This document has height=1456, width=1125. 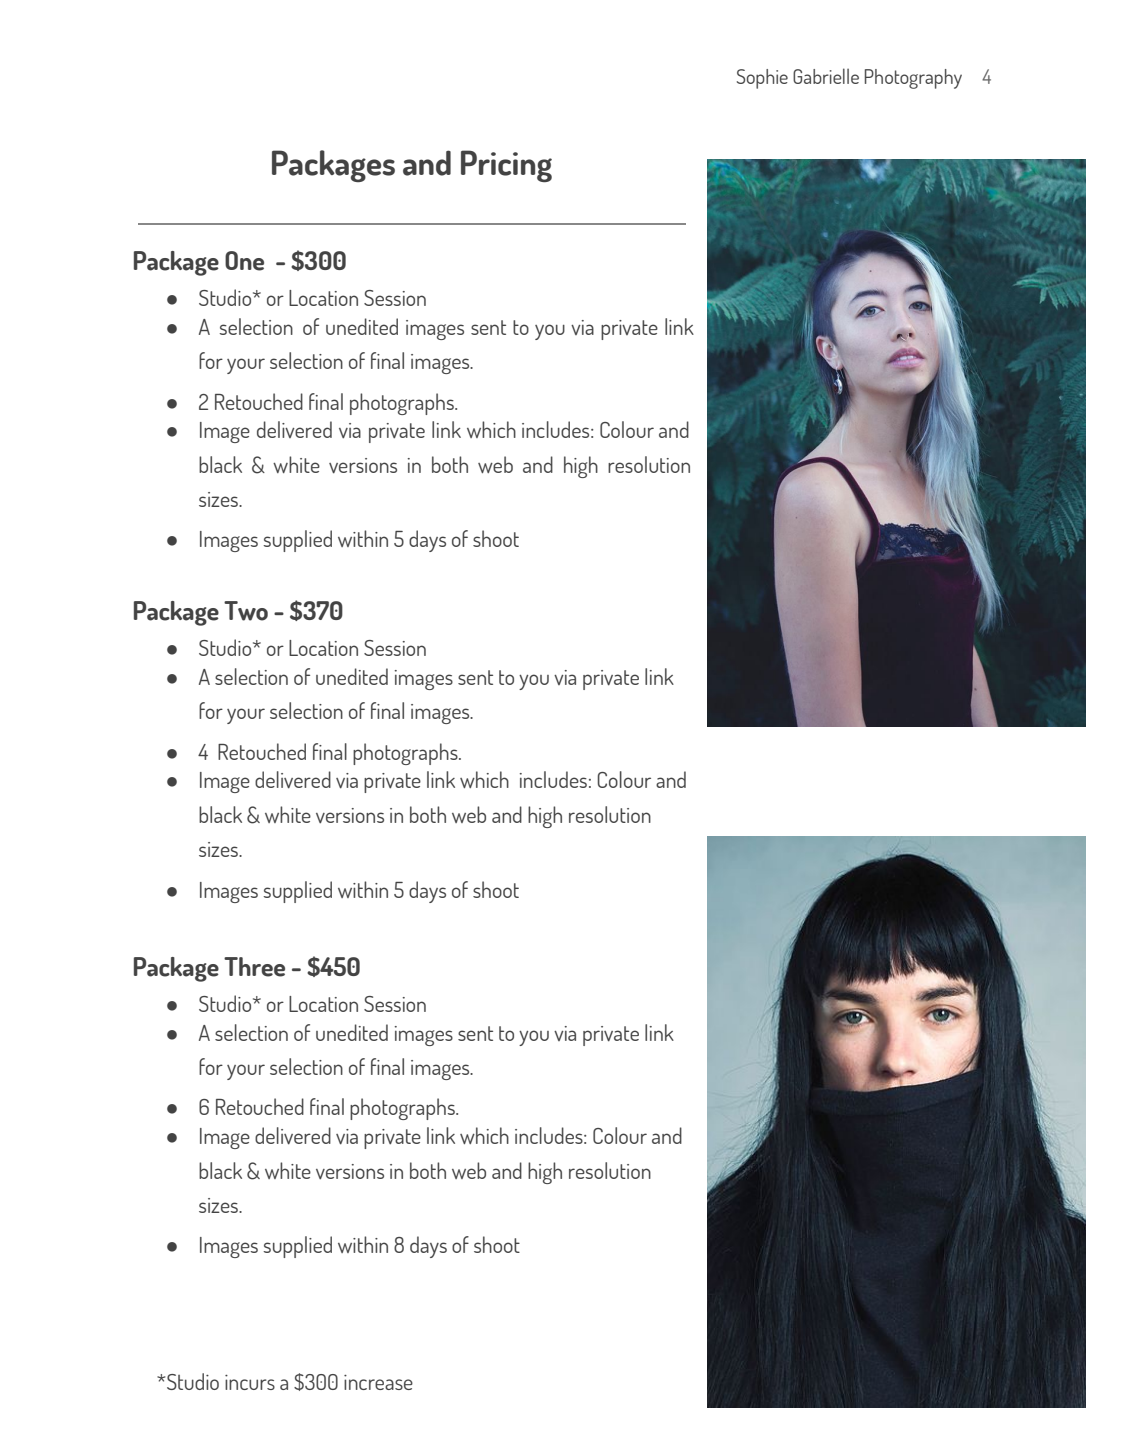 I want to click on increase, so click(x=378, y=1382).
